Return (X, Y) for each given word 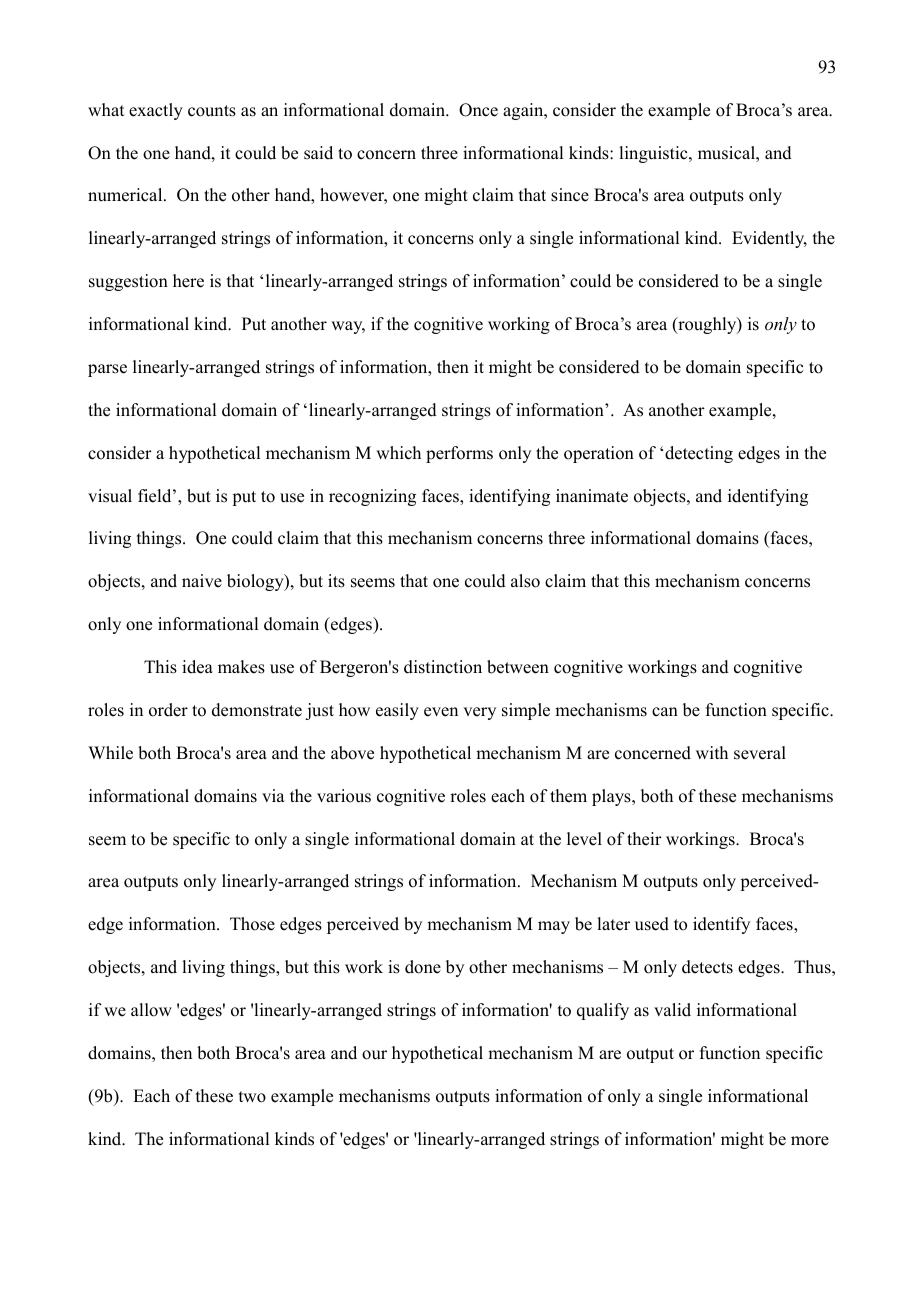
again (524, 111)
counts (212, 111)
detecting (699, 454)
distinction (443, 667)
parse (107, 370)
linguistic (654, 154)
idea (197, 667)
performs (459, 454)
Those (252, 924)
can (665, 712)
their (644, 839)
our (374, 1055)
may (554, 927)
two (252, 1097)
